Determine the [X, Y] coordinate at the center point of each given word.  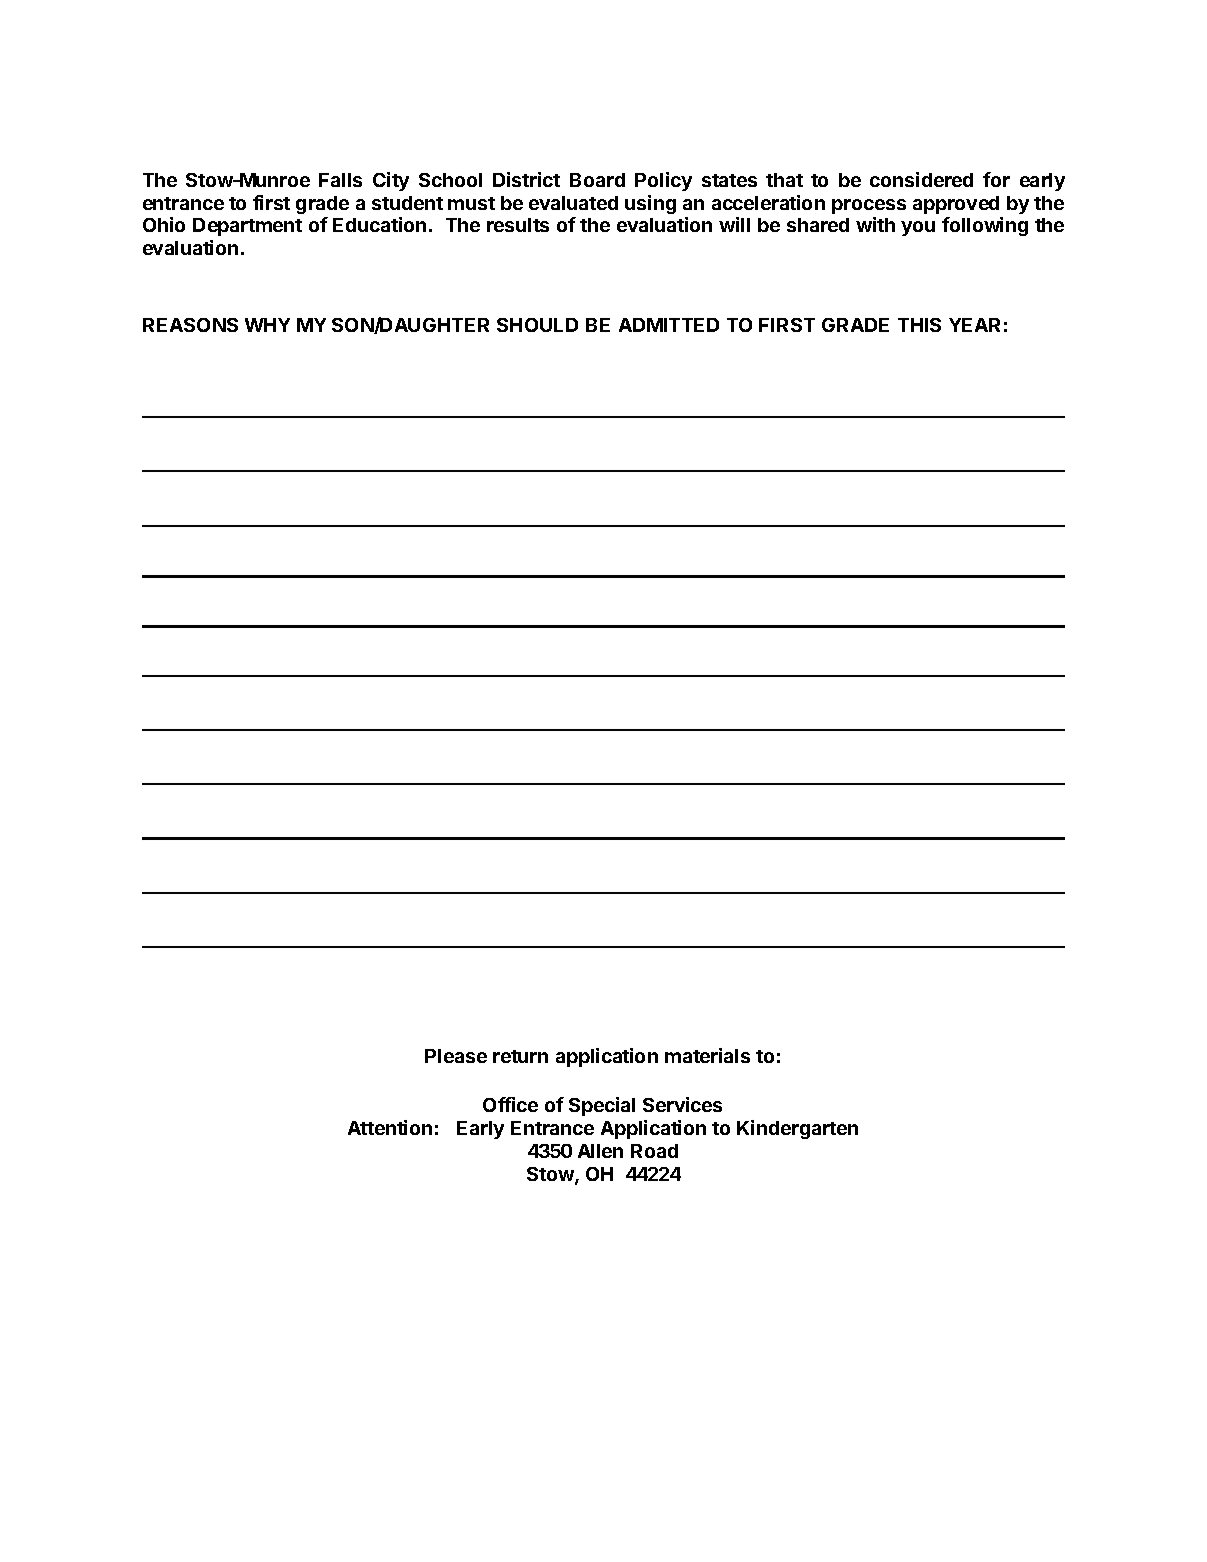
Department [247, 227]
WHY [267, 325]
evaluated [573, 203]
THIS [919, 325]
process [869, 206]
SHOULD [537, 325]
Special [602, 1106]
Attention [390, 1127]
